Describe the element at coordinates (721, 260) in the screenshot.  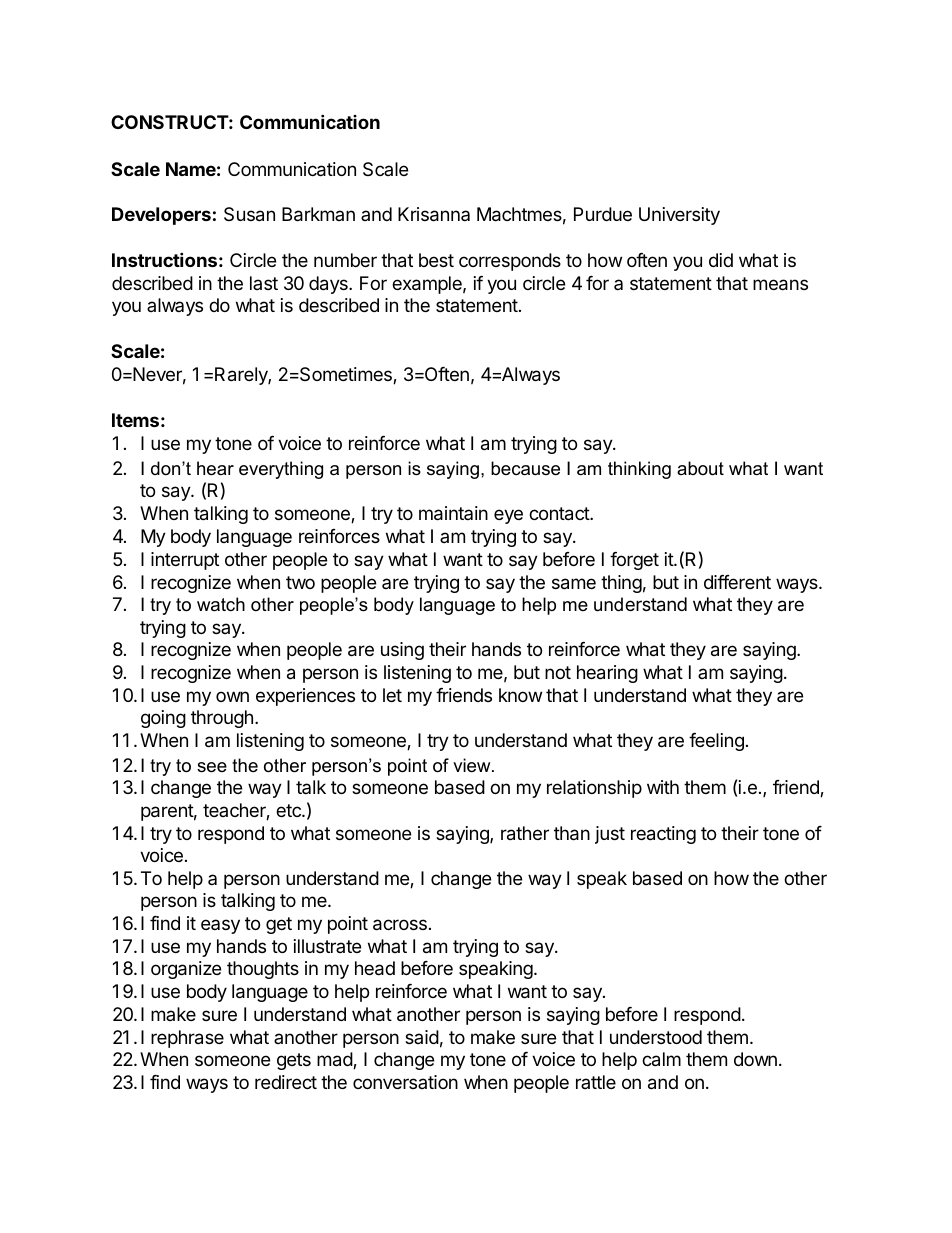
I see `did` at that location.
